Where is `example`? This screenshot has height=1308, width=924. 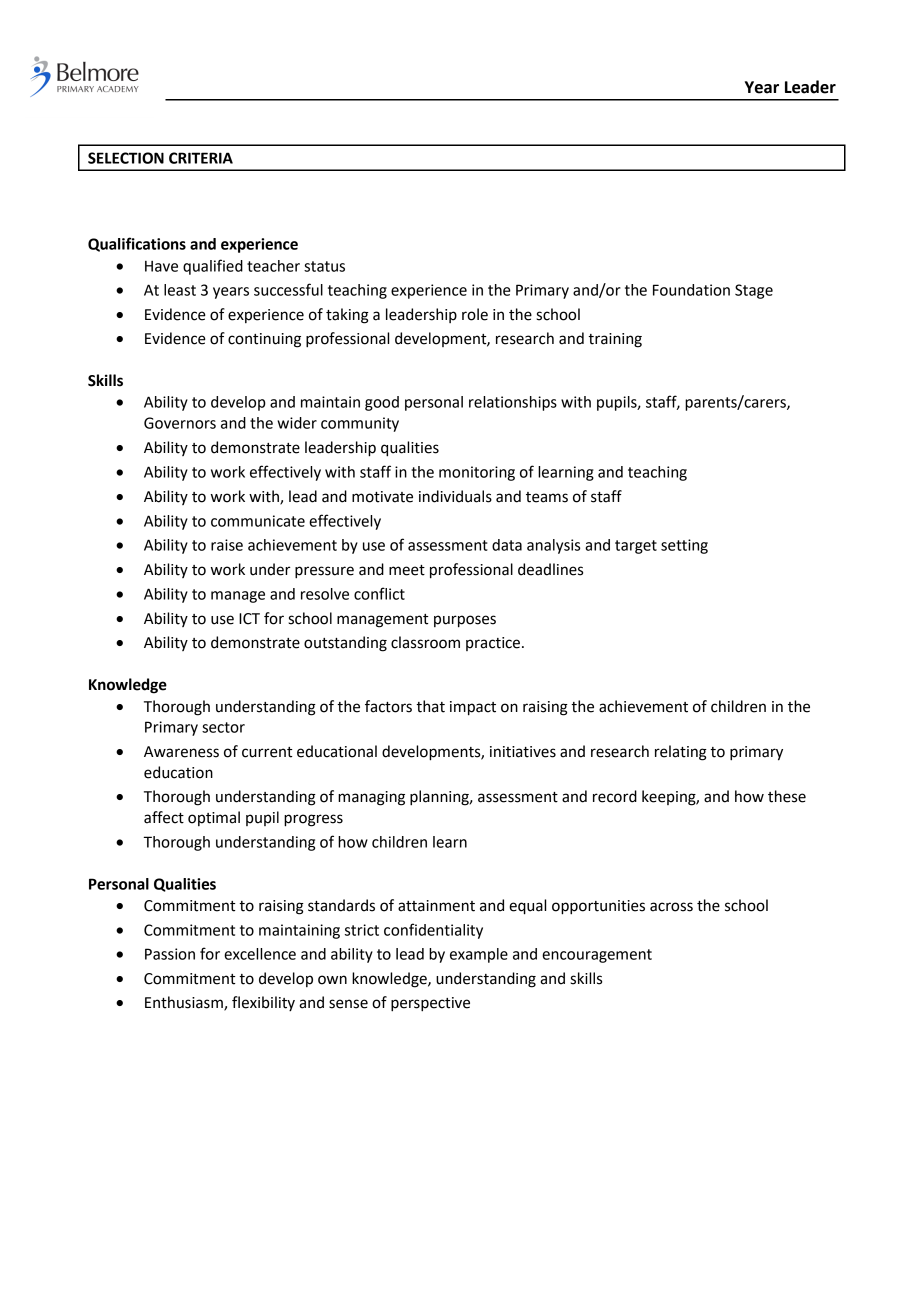
example is located at coordinates (479, 955).
